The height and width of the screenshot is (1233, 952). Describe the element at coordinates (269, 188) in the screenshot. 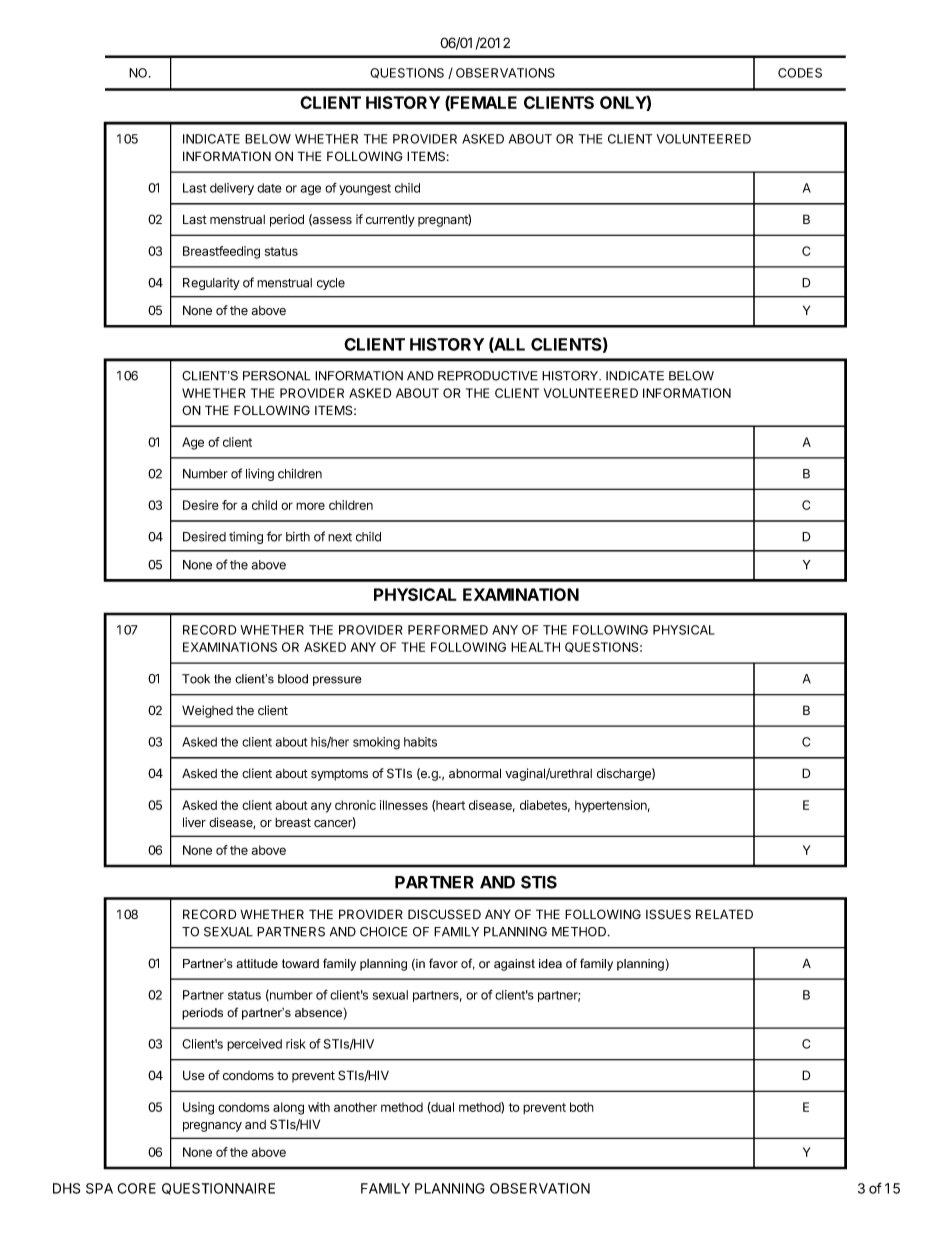

I see `date` at that location.
